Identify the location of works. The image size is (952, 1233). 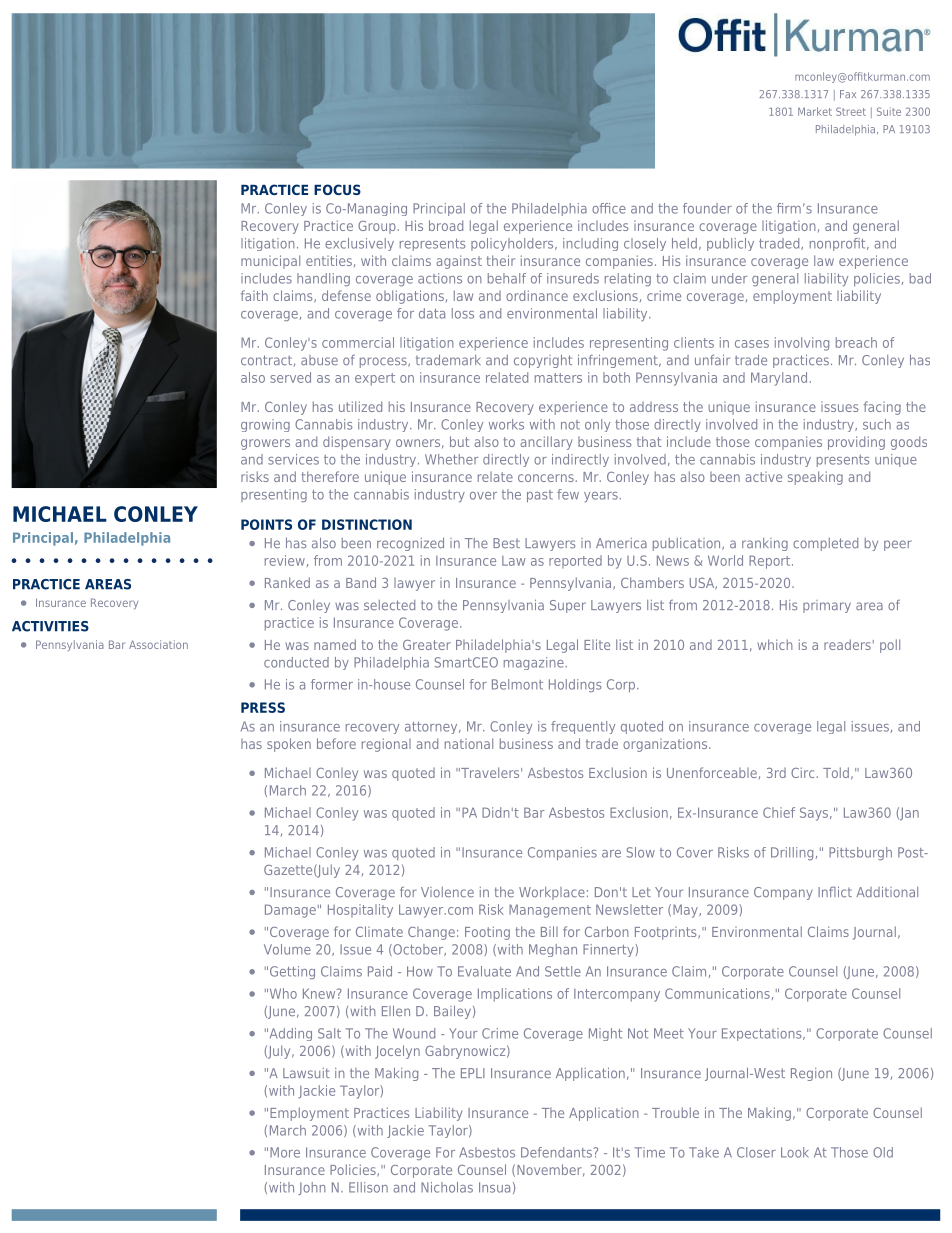
(506, 424).
